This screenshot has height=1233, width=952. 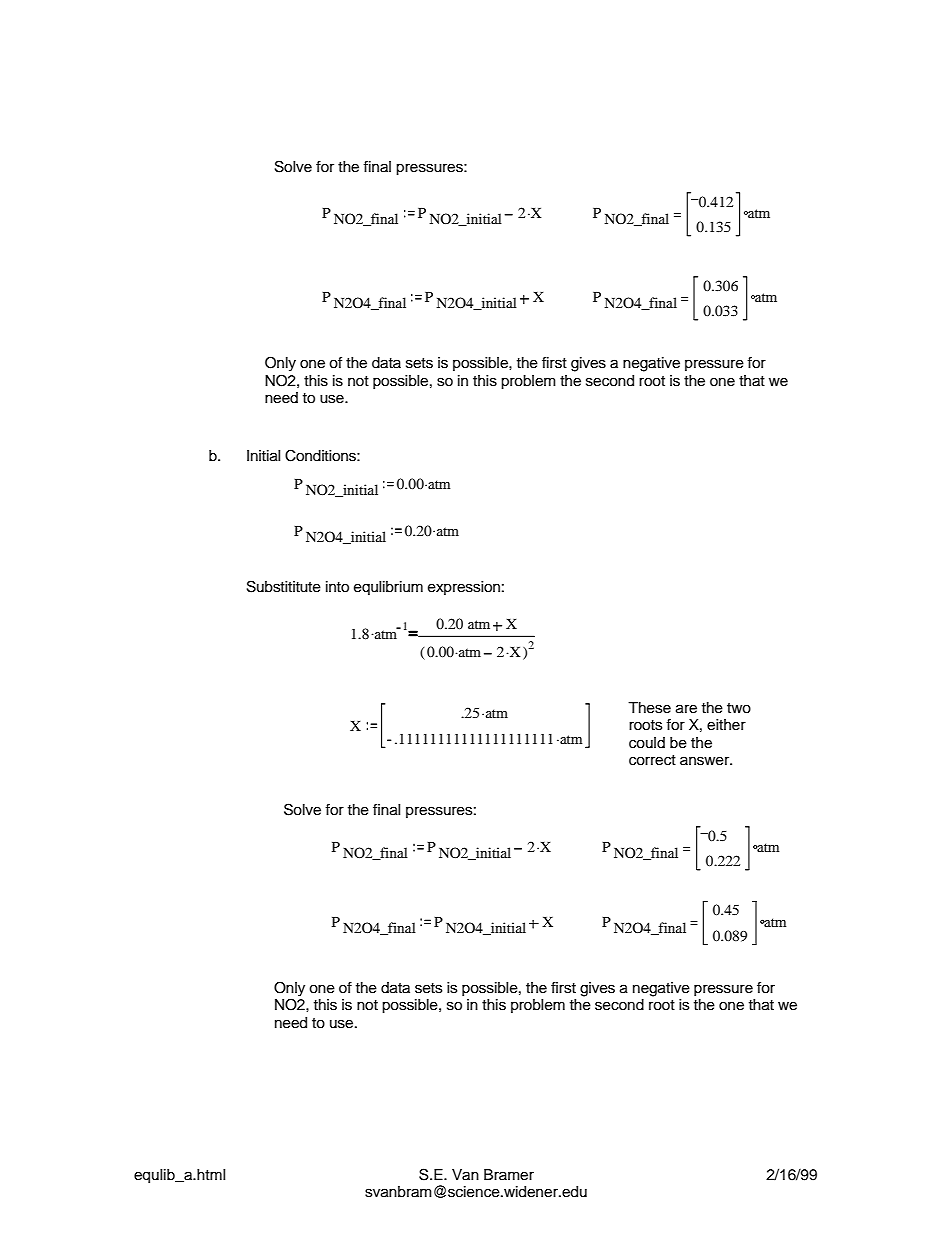 What do you see at coordinates (726, 725) in the screenshot?
I see `either` at bounding box center [726, 725].
